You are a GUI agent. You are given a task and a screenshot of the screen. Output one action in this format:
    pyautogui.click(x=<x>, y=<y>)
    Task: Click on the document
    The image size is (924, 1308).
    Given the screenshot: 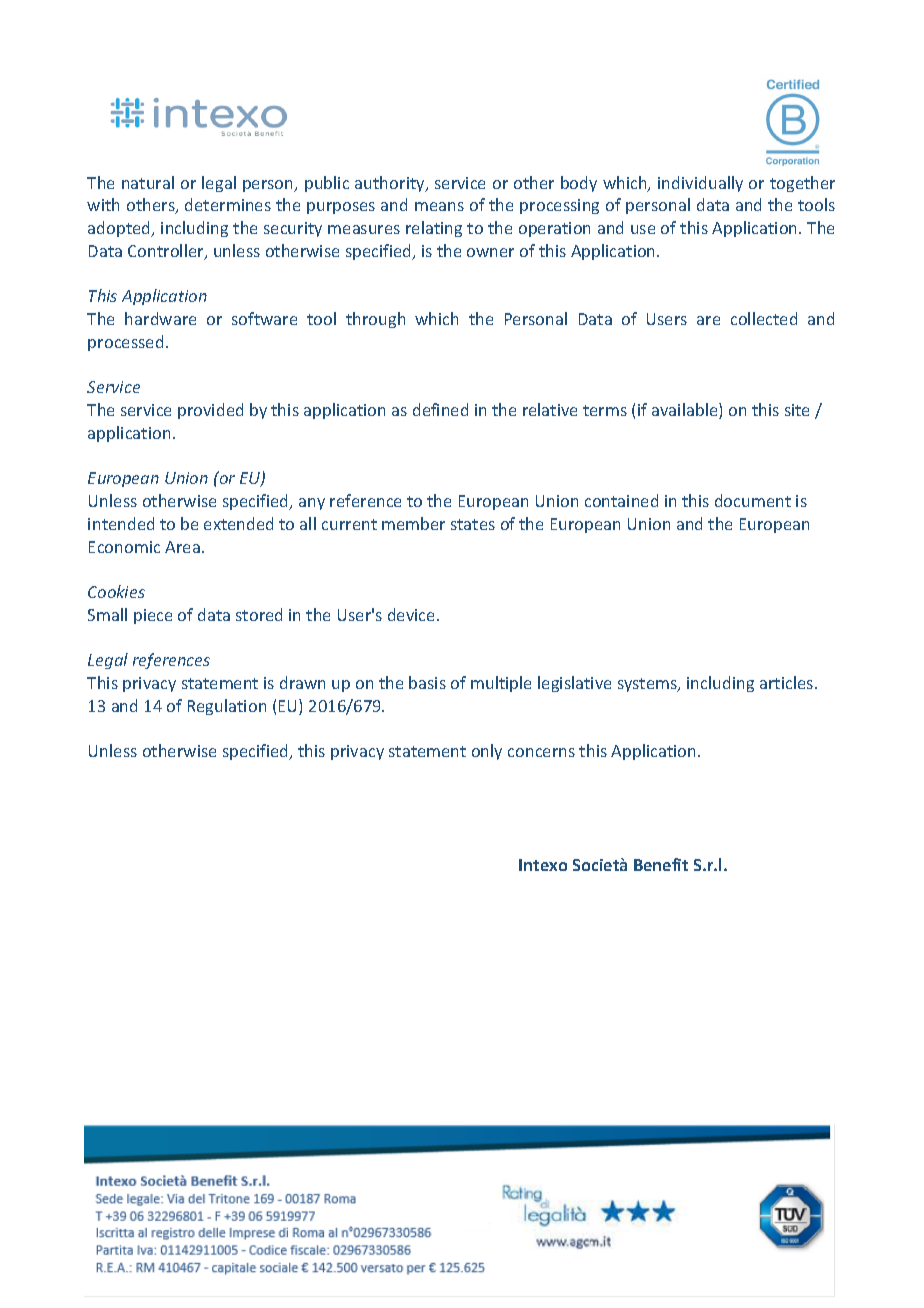 What is the action you would take?
    pyautogui.click(x=753, y=500)
